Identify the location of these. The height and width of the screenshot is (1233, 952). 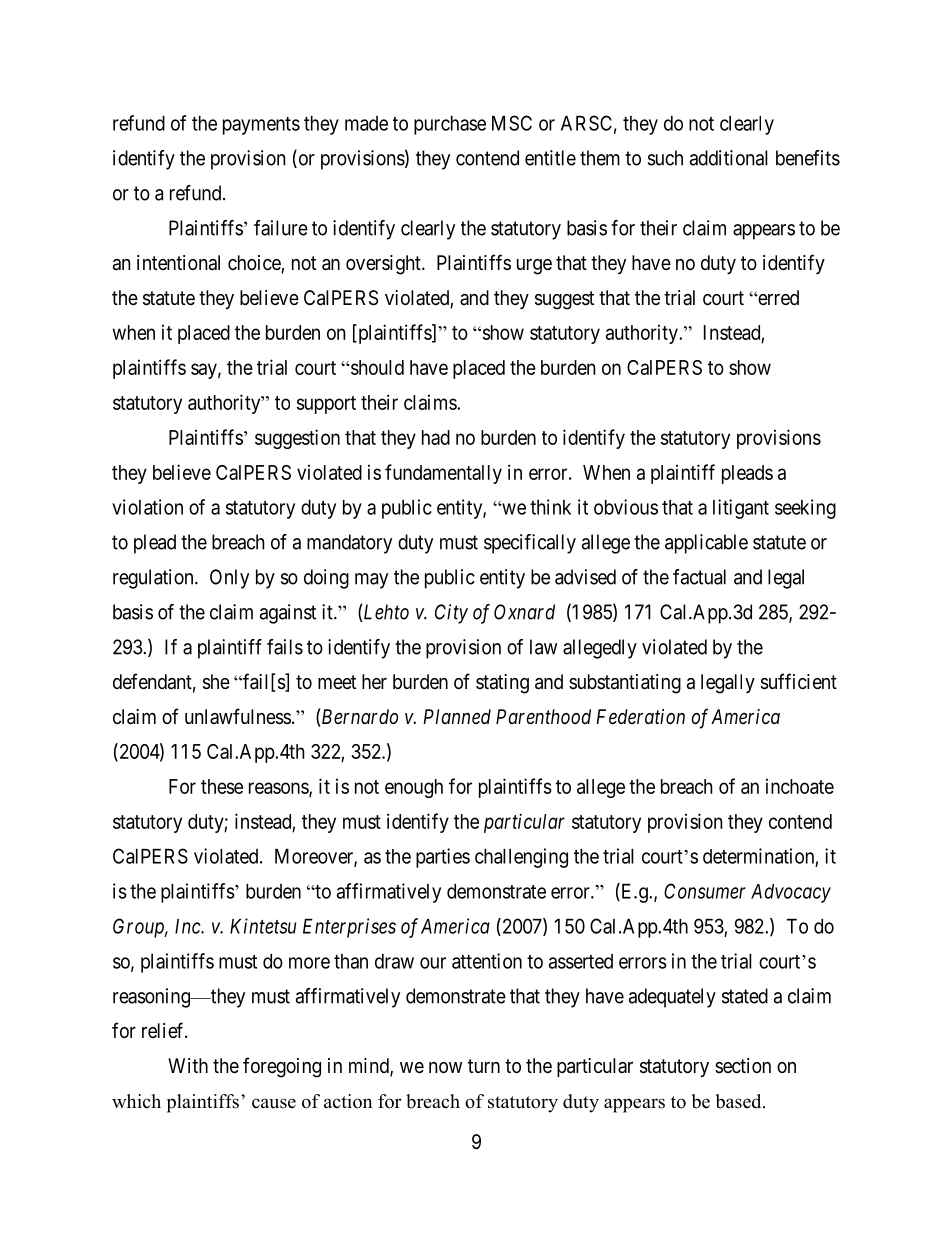
(222, 786).
